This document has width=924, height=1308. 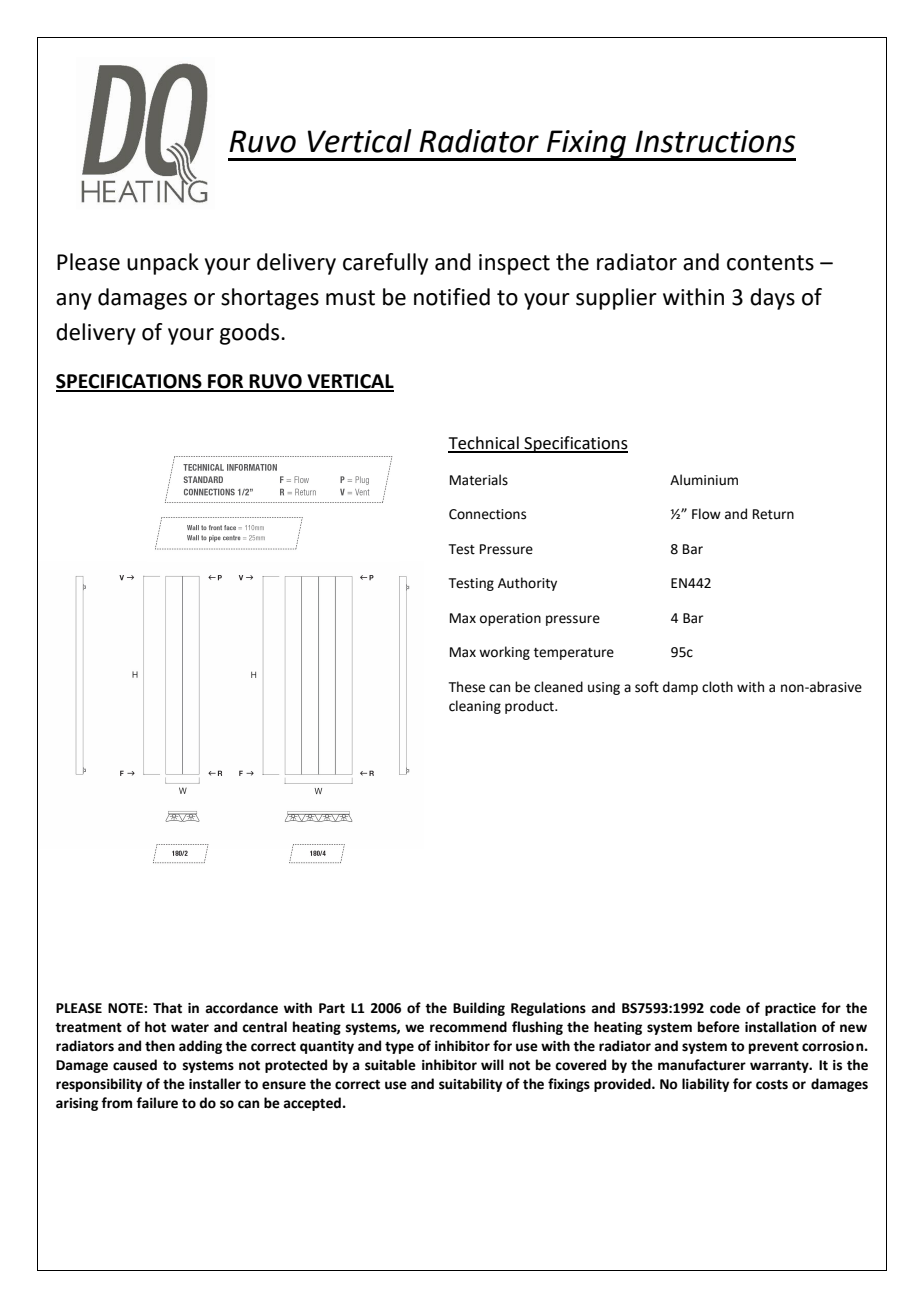 What do you see at coordinates (717, 687) in the document?
I see `cloth` at bounding box center [717, 687].
